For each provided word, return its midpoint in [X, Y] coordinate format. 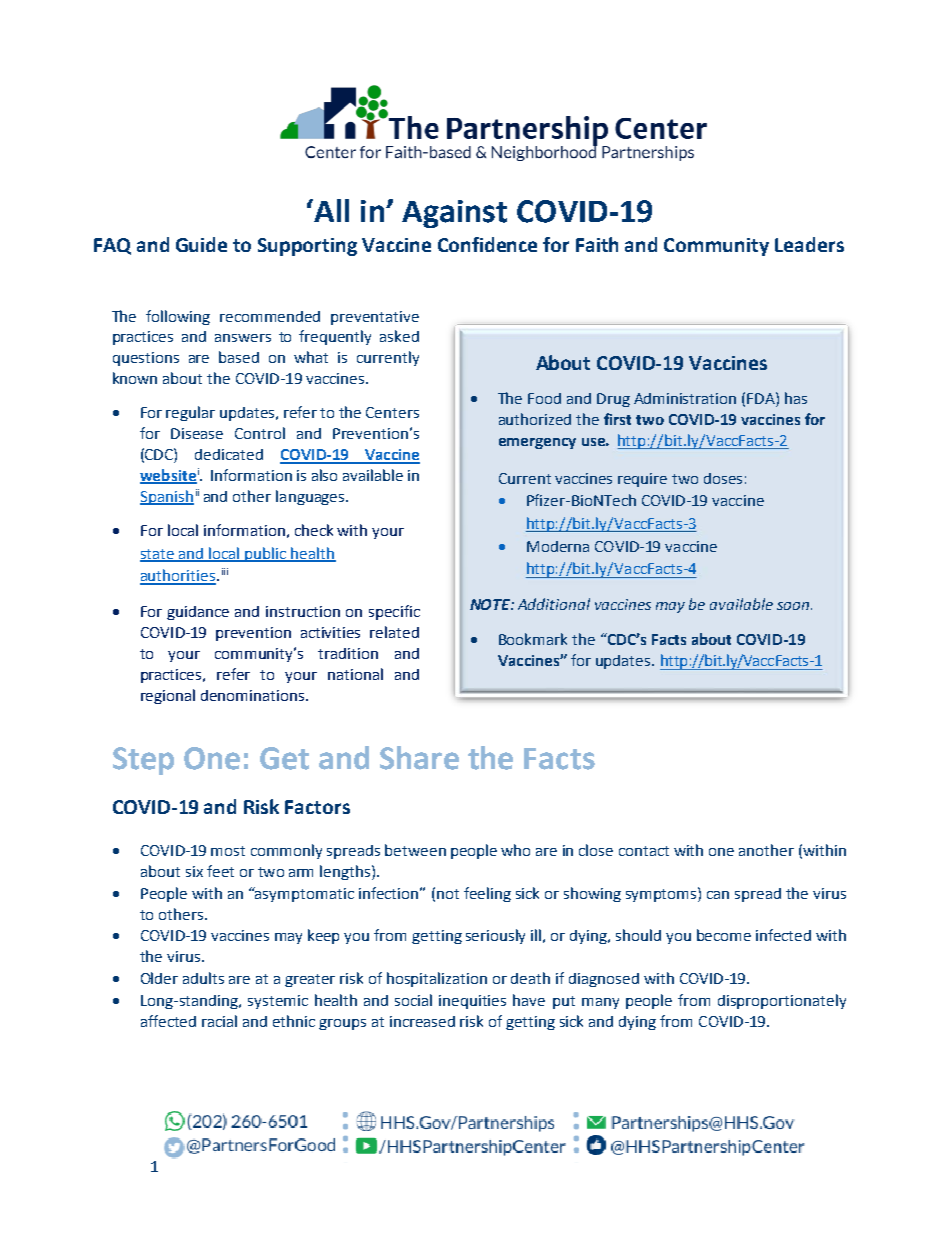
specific [394, 612]
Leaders [809, 244]
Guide [201, 244]
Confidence [487, 244]
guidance [198, 613]
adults [203, 978]
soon [793, 606]
